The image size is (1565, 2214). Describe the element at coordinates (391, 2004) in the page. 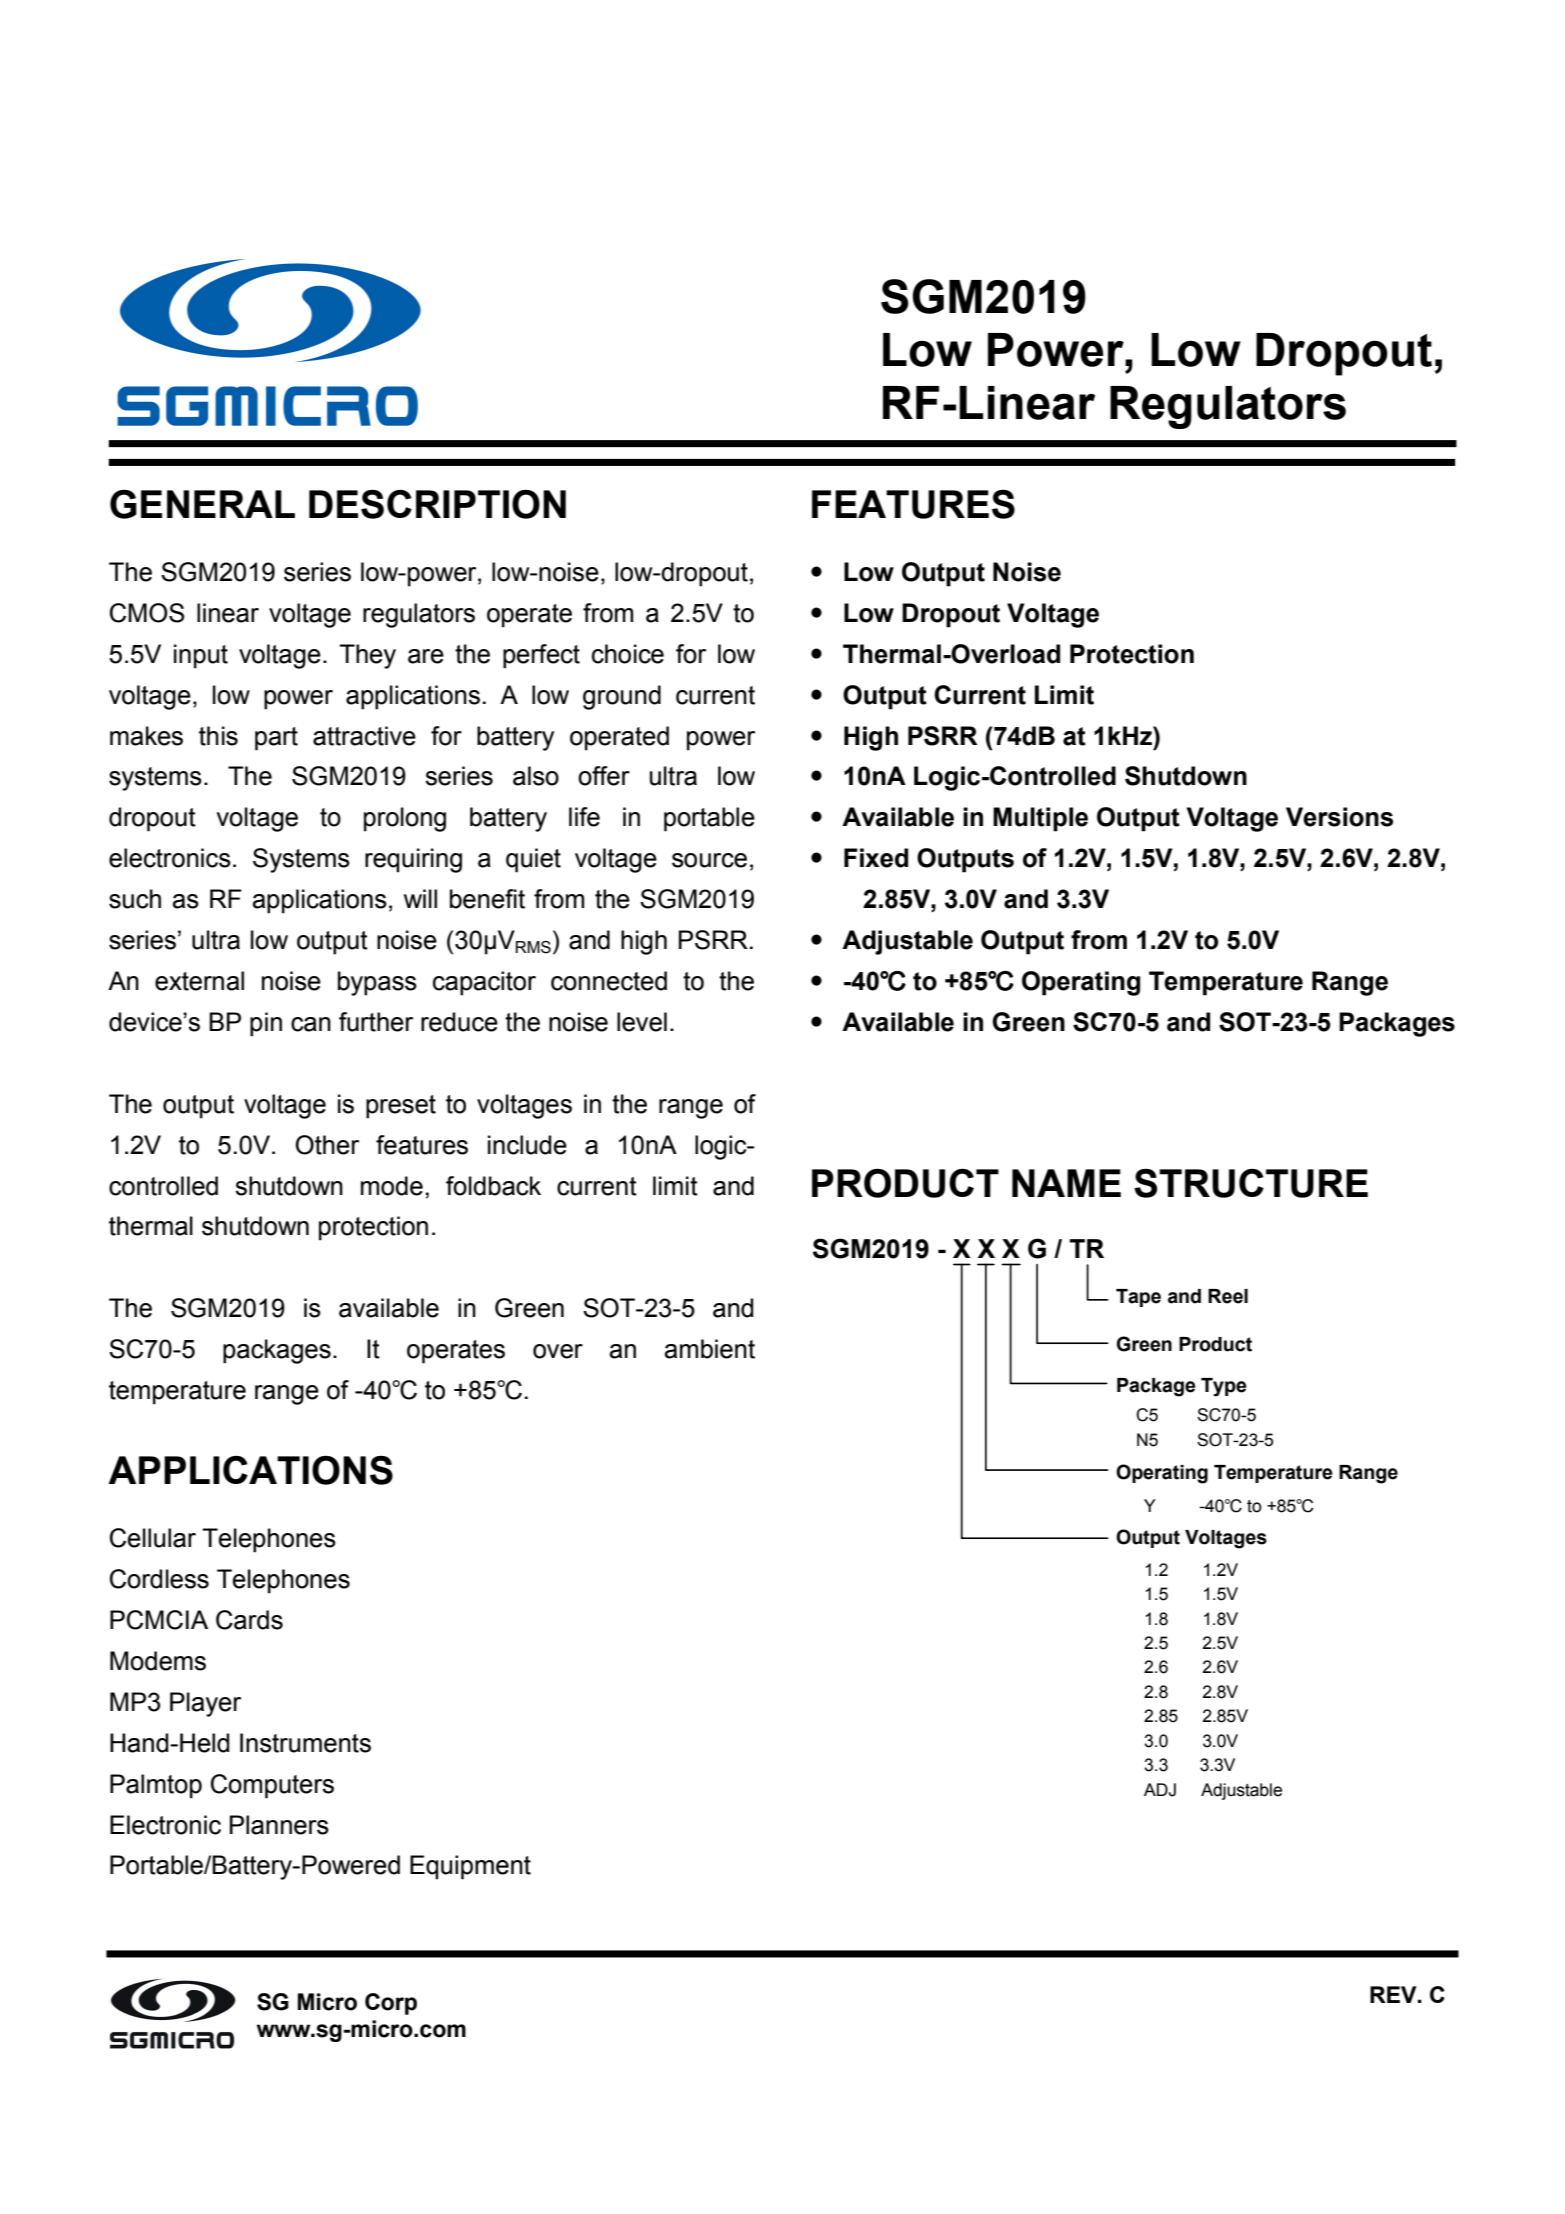

I see `Corp` at that location.
